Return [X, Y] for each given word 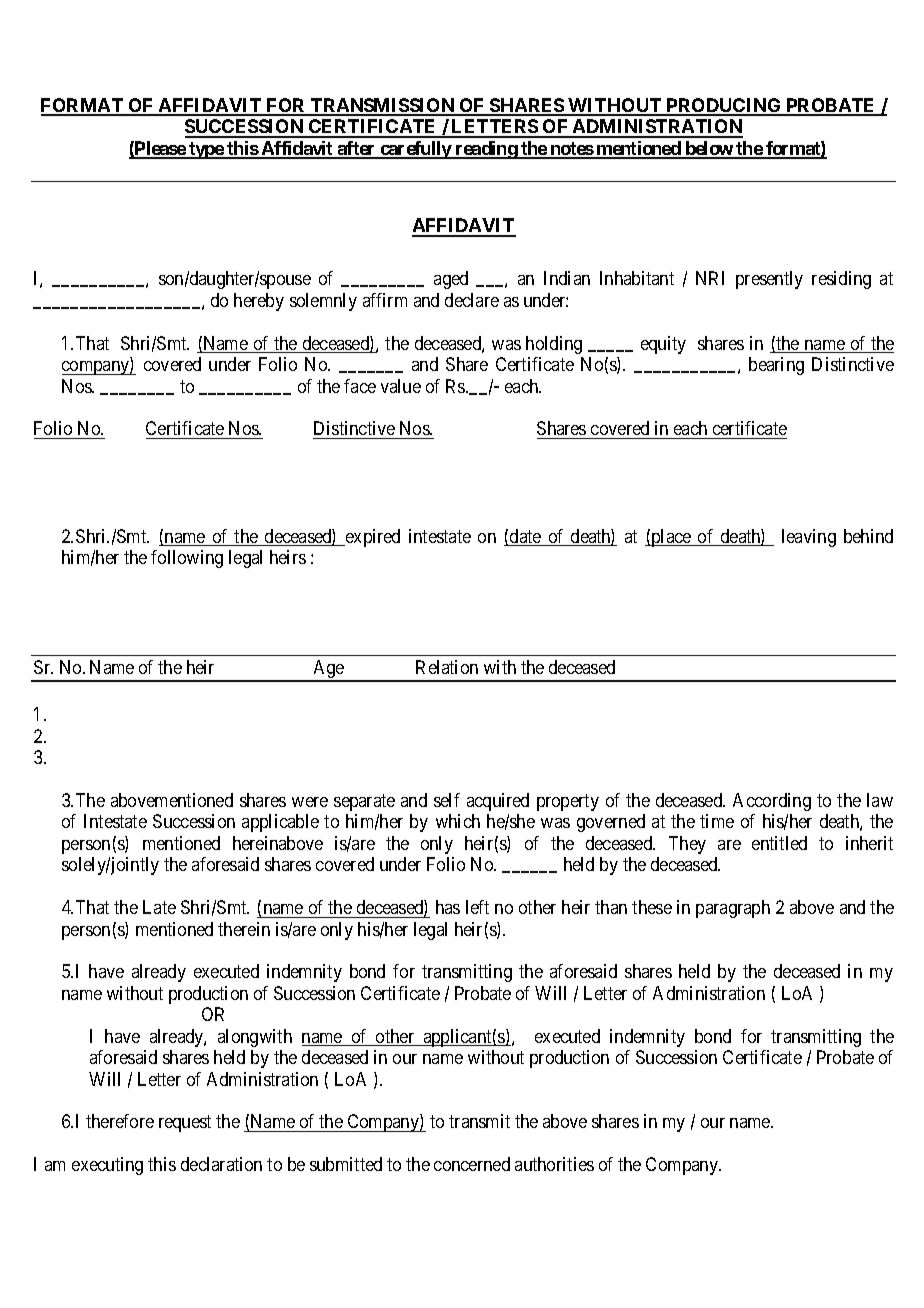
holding [554, 345]
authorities [554, 1164]
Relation [447, 667]
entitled [779, 843]
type [206, 150]
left [477, 907]
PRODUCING [724, 106]
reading [486, 150]
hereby [259, 302]
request [185, 1124]
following [187, 559]
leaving [809, 538]
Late [159, 907]
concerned [472, 1164]
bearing [776, 366]
